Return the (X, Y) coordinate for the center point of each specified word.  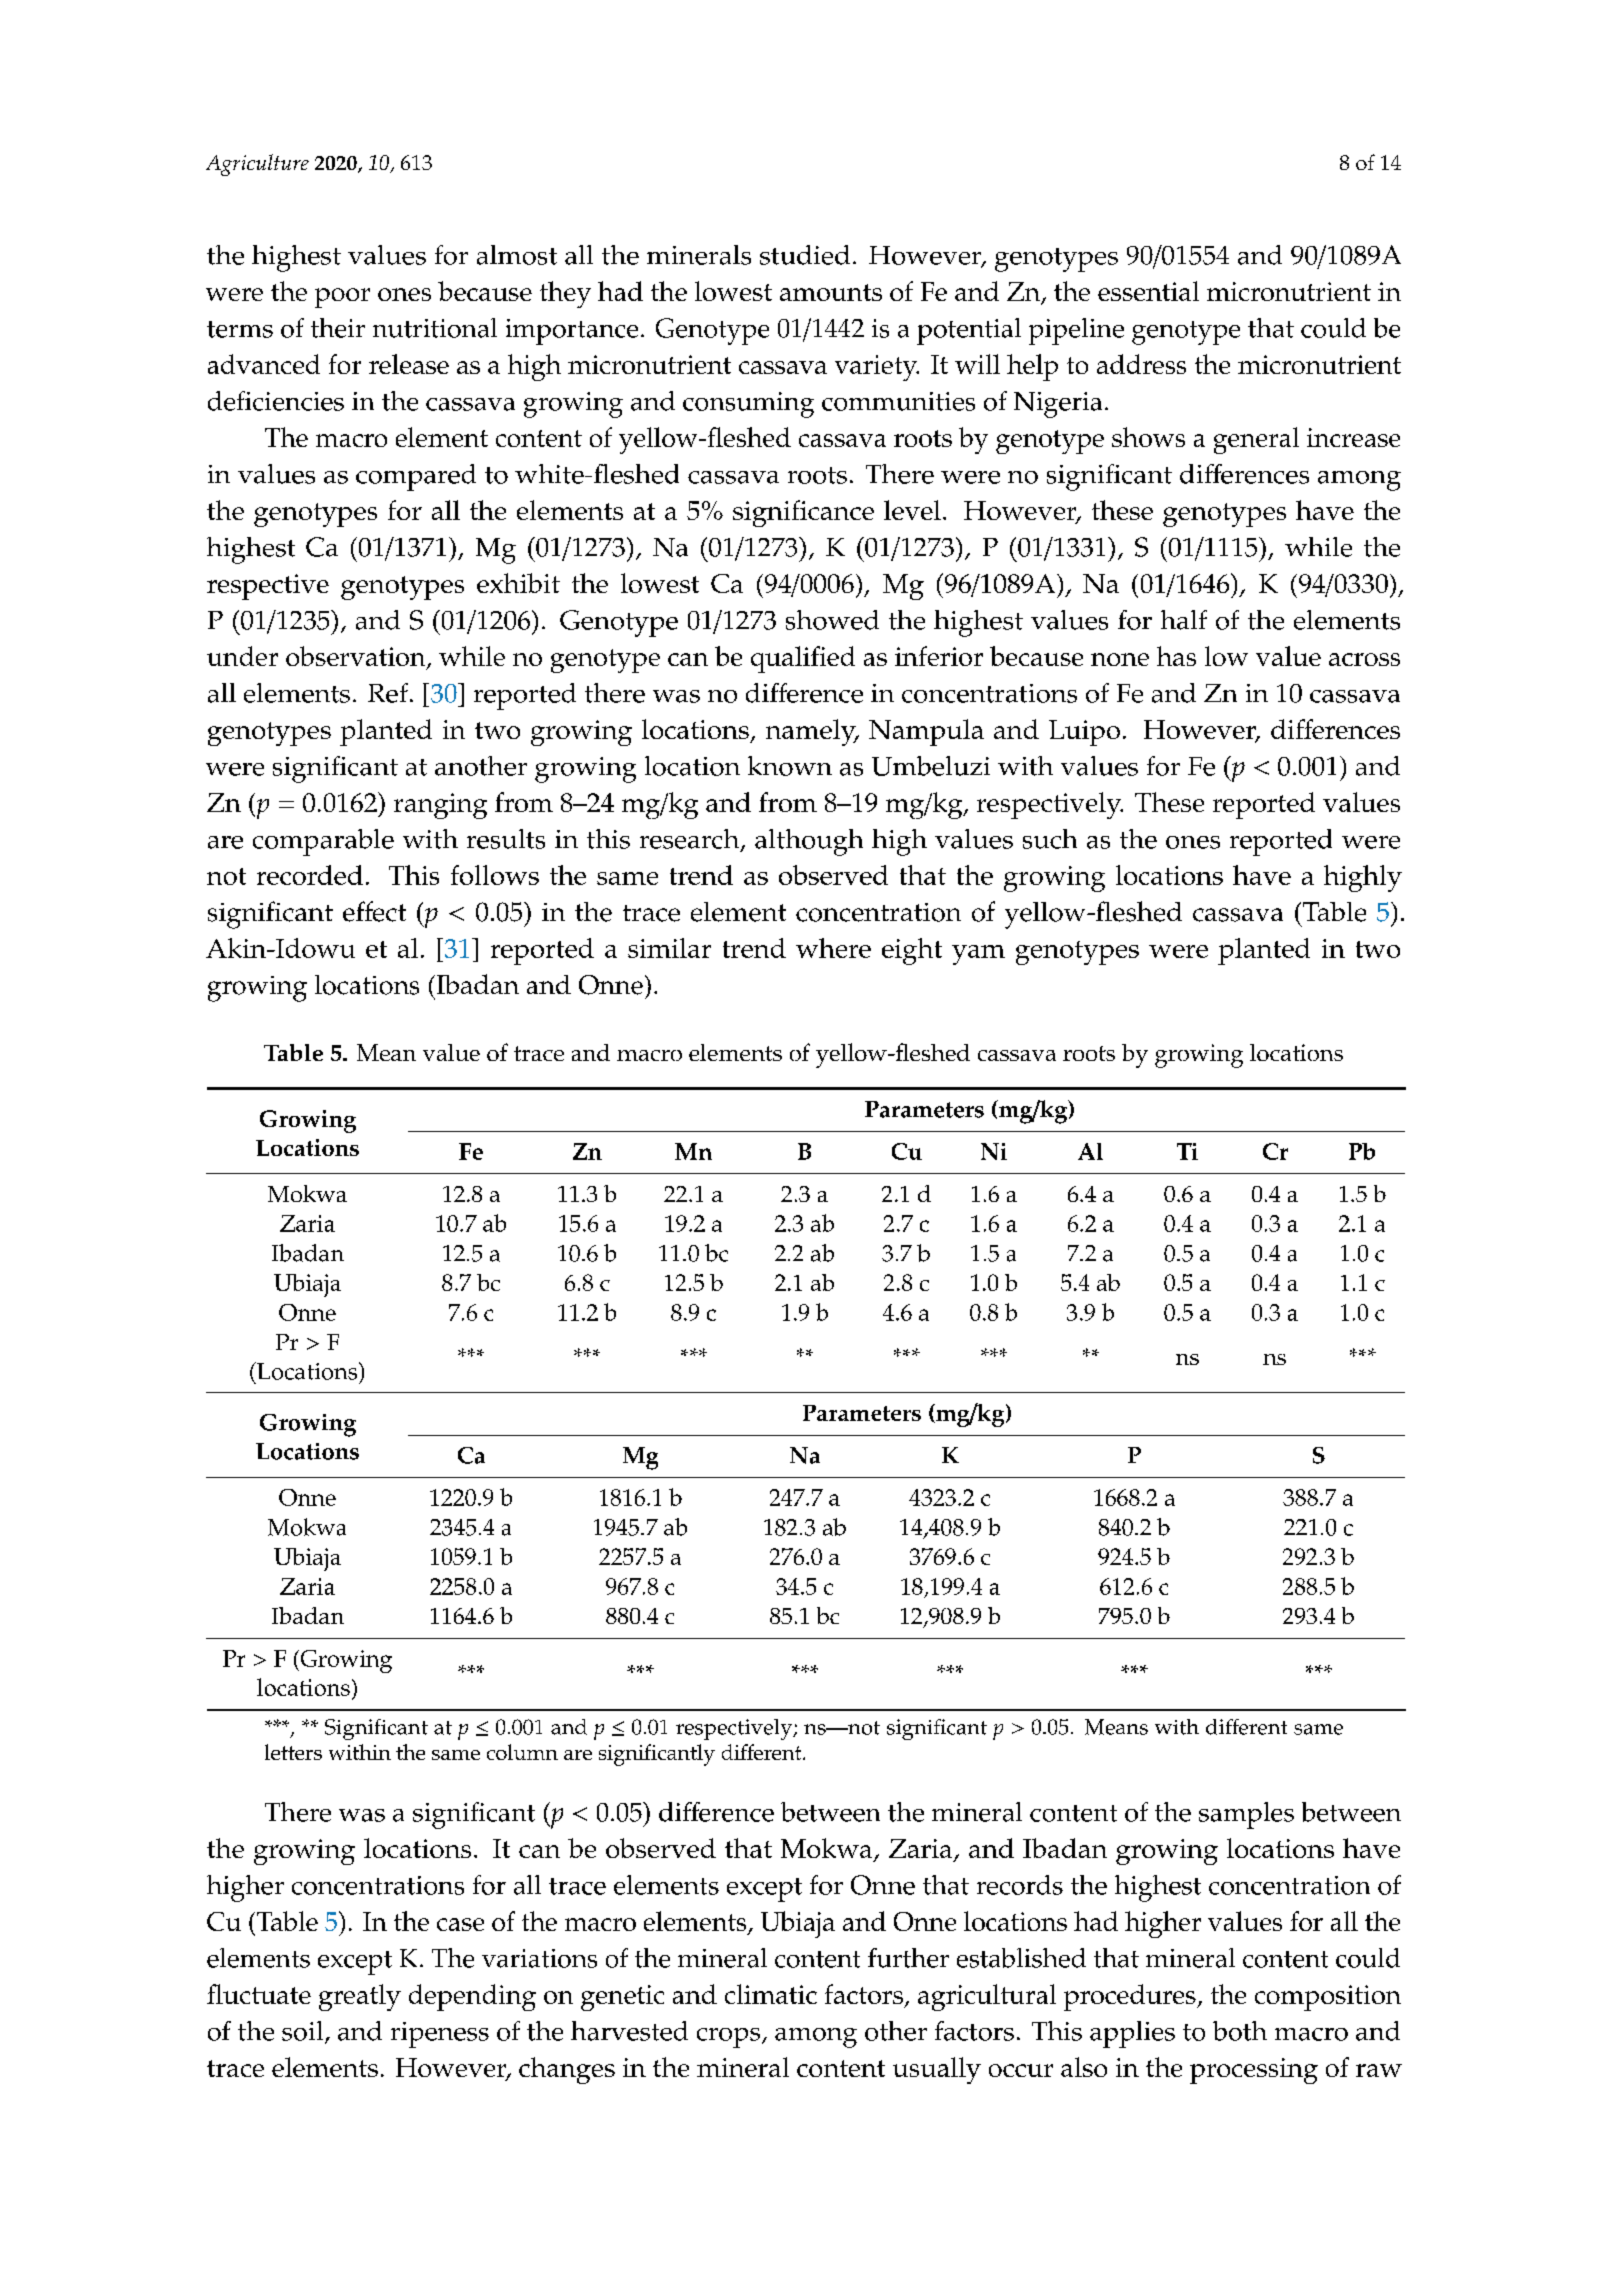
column (522, 1752)
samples (1246, 1815)
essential (1148, 291)
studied (805, 255)
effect (374, 911)
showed (832, 620)
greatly (360, 1997)
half (1184, 620)
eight (912, 951)
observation (357, 657)
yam (978, 955)
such (1050, 839)
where (833, 948)
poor (342, 298)
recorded (310, 875)
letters (293, 1752)
